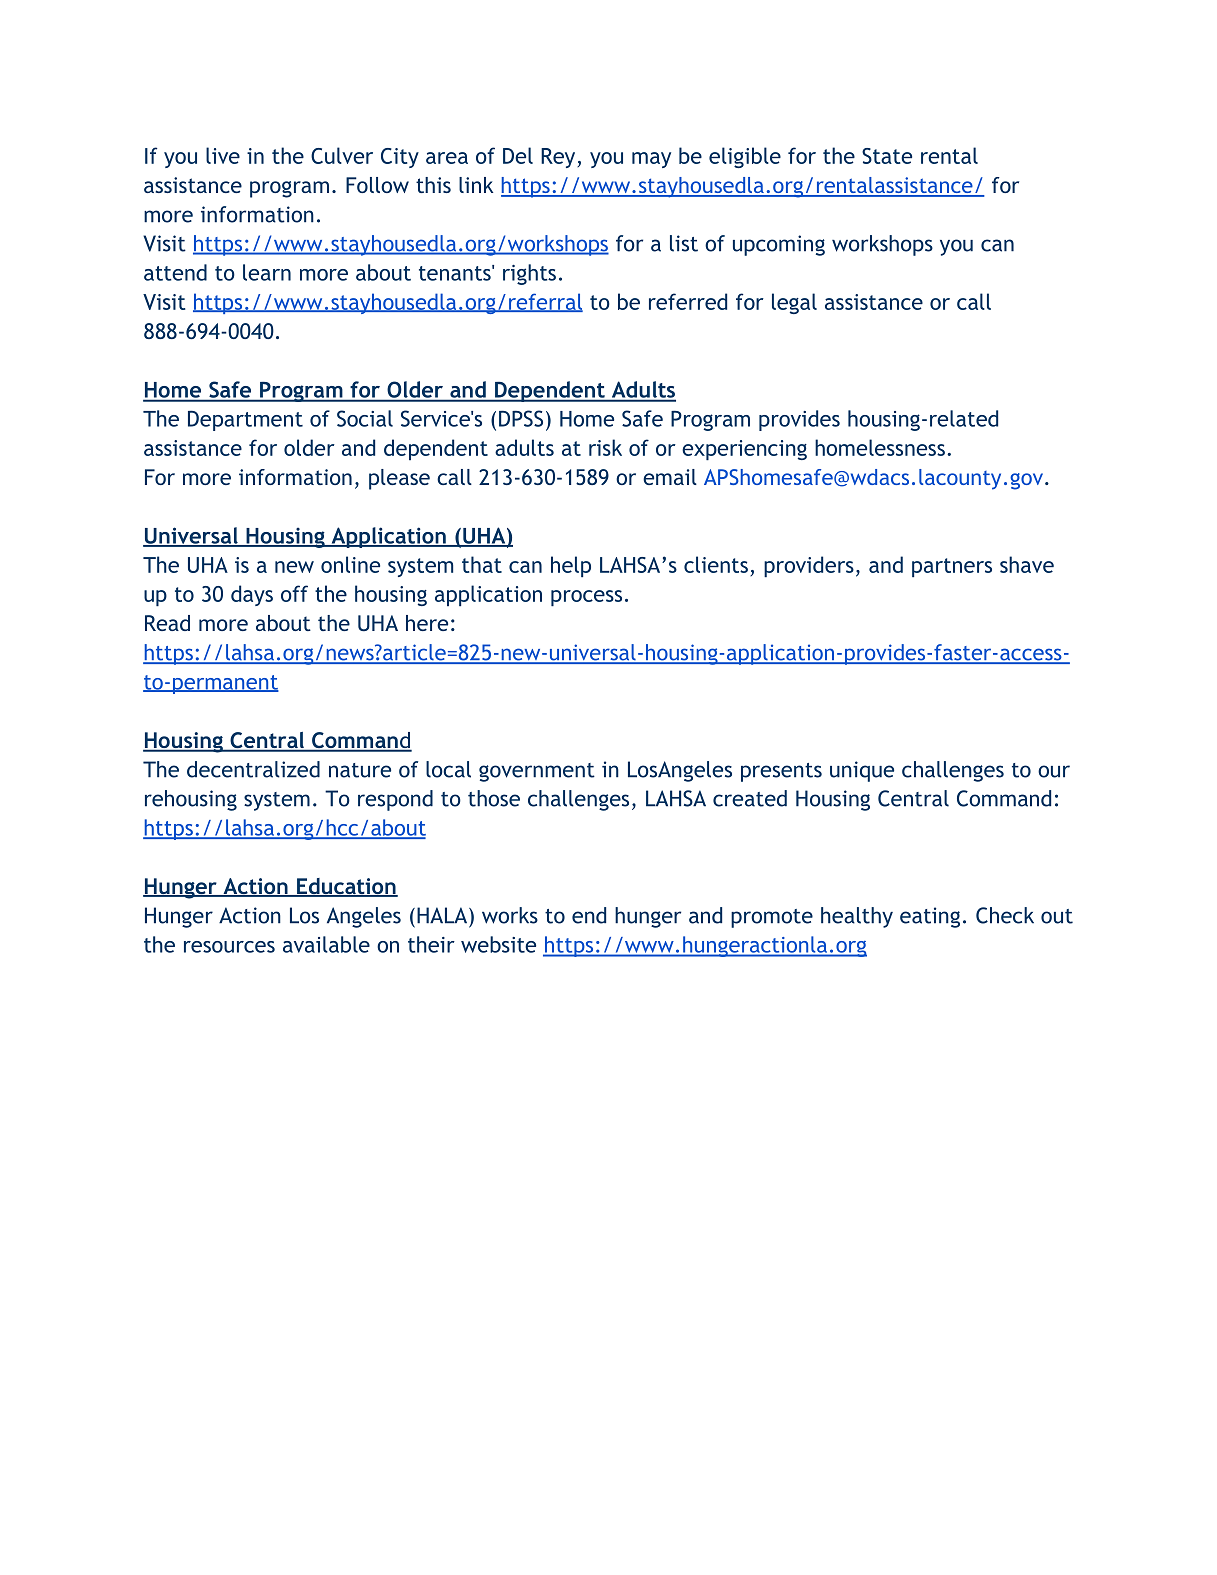  Describe the element at coordinates (229, 947) in the document. I see `resources` at that location.
